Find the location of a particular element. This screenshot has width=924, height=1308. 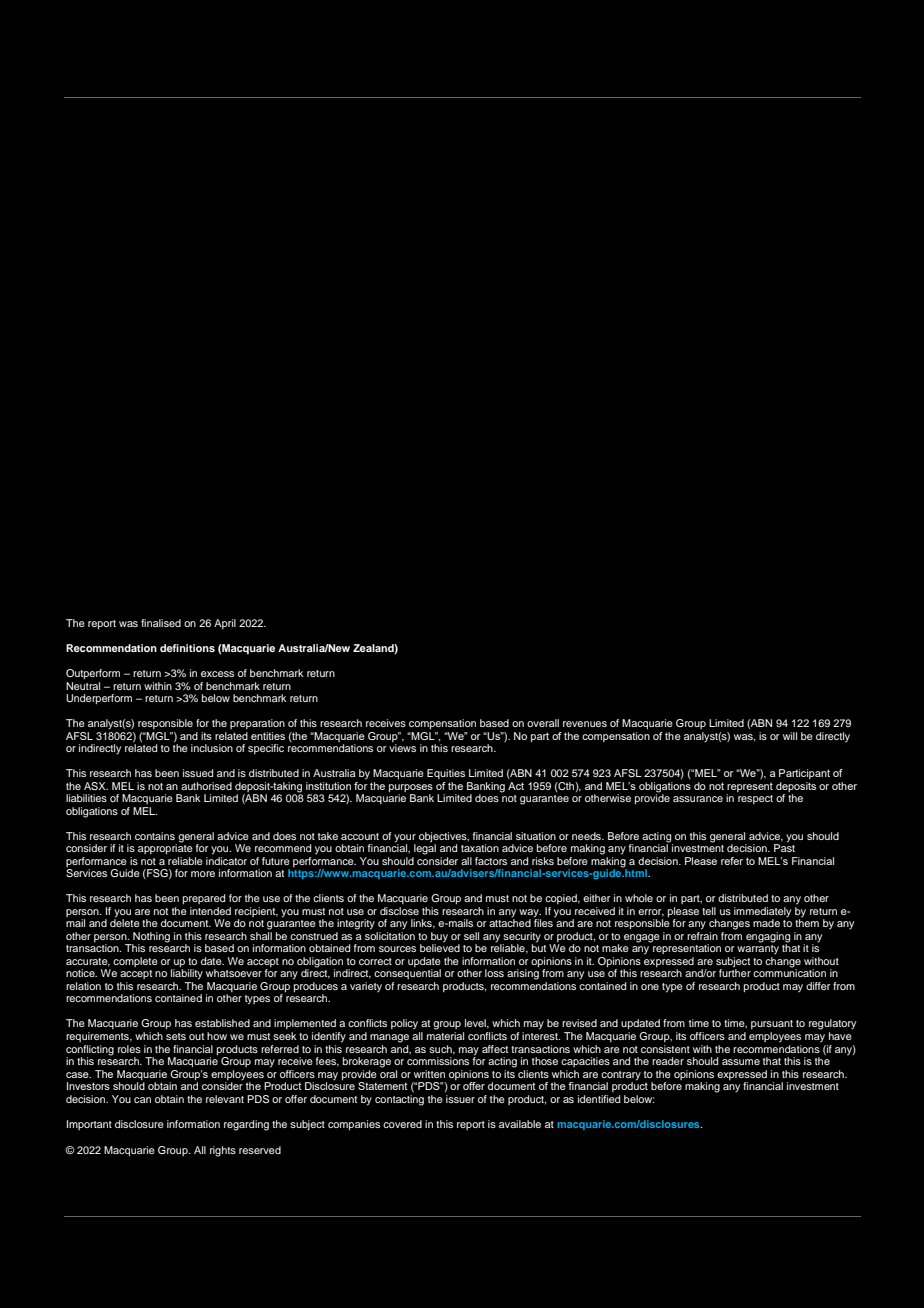

issued is located at coordinates (198, 773).
